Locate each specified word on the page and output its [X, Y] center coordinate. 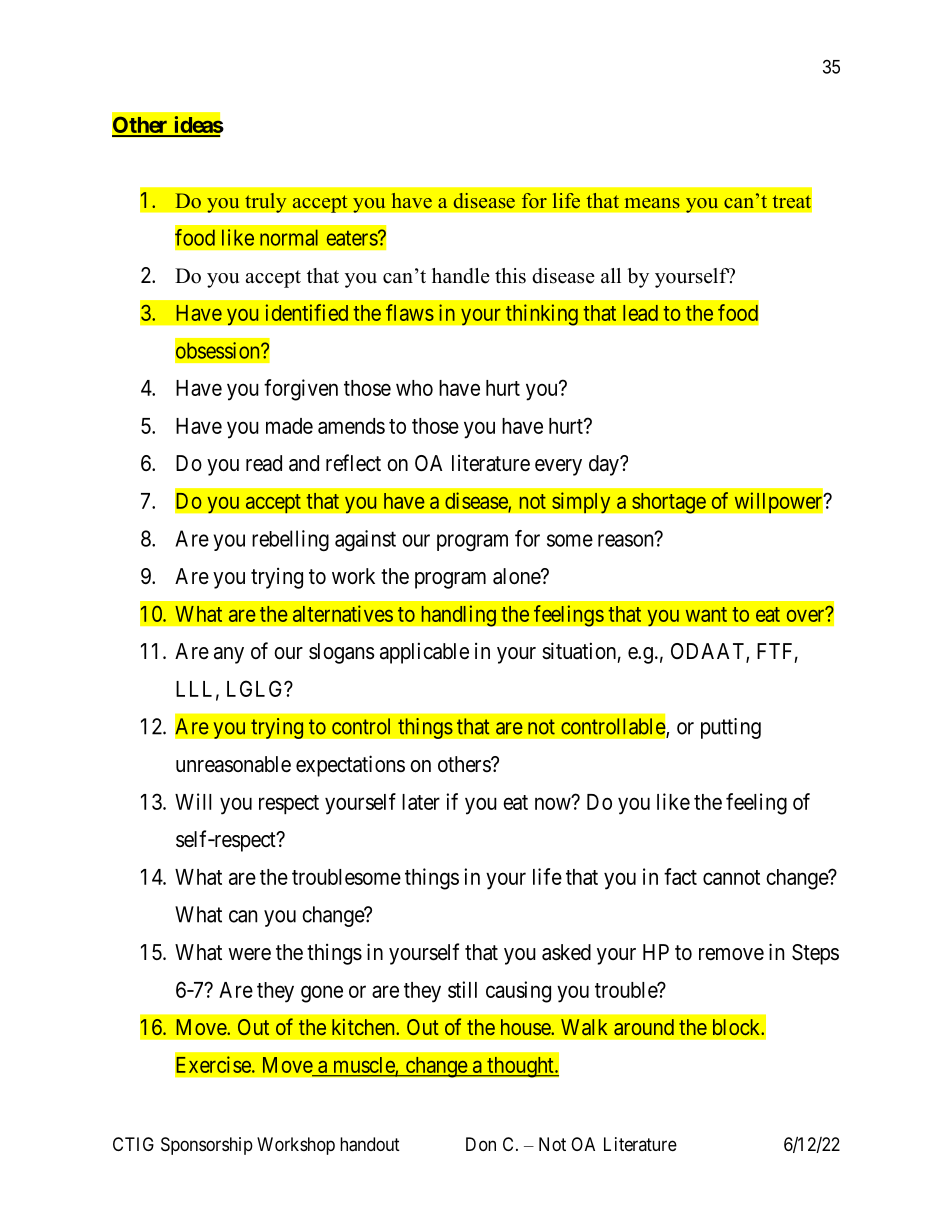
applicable [424, 653]
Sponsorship [207, 1146]
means [652, 203]
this [510, 276]
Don [481, 1144]
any [229, 655]
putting [731, 728]
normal [289, 237]
